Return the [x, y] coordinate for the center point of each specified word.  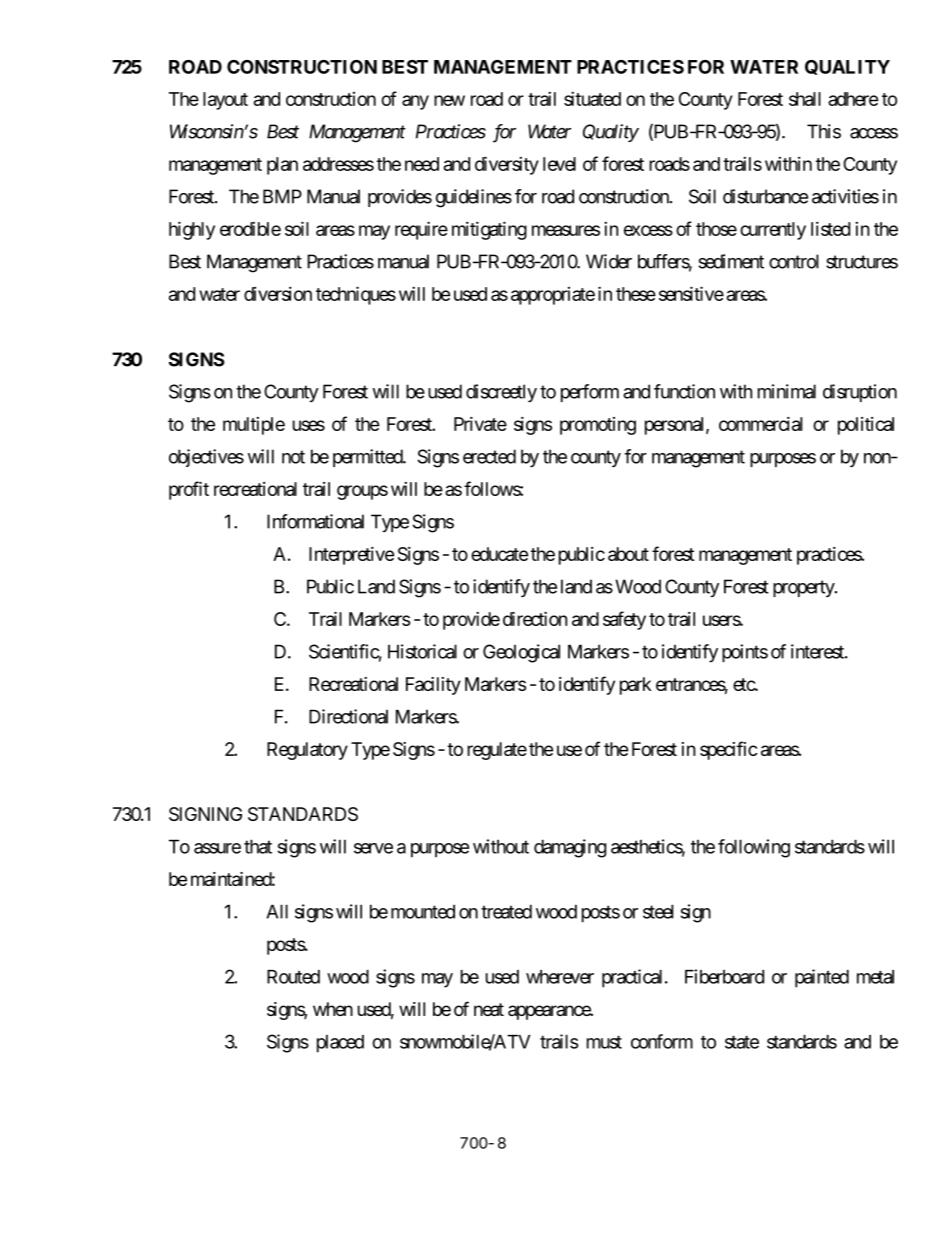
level [559, 164]
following [754, 848]
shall [805, 99]
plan [282, 166]
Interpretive [351, 556]
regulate [497, 751]
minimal [787, 391]
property [804, 588]
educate [499, 554]
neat [489, 1009]
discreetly [501, 393]
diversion [278, 293]
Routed [293, 977]
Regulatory [307, 751]
